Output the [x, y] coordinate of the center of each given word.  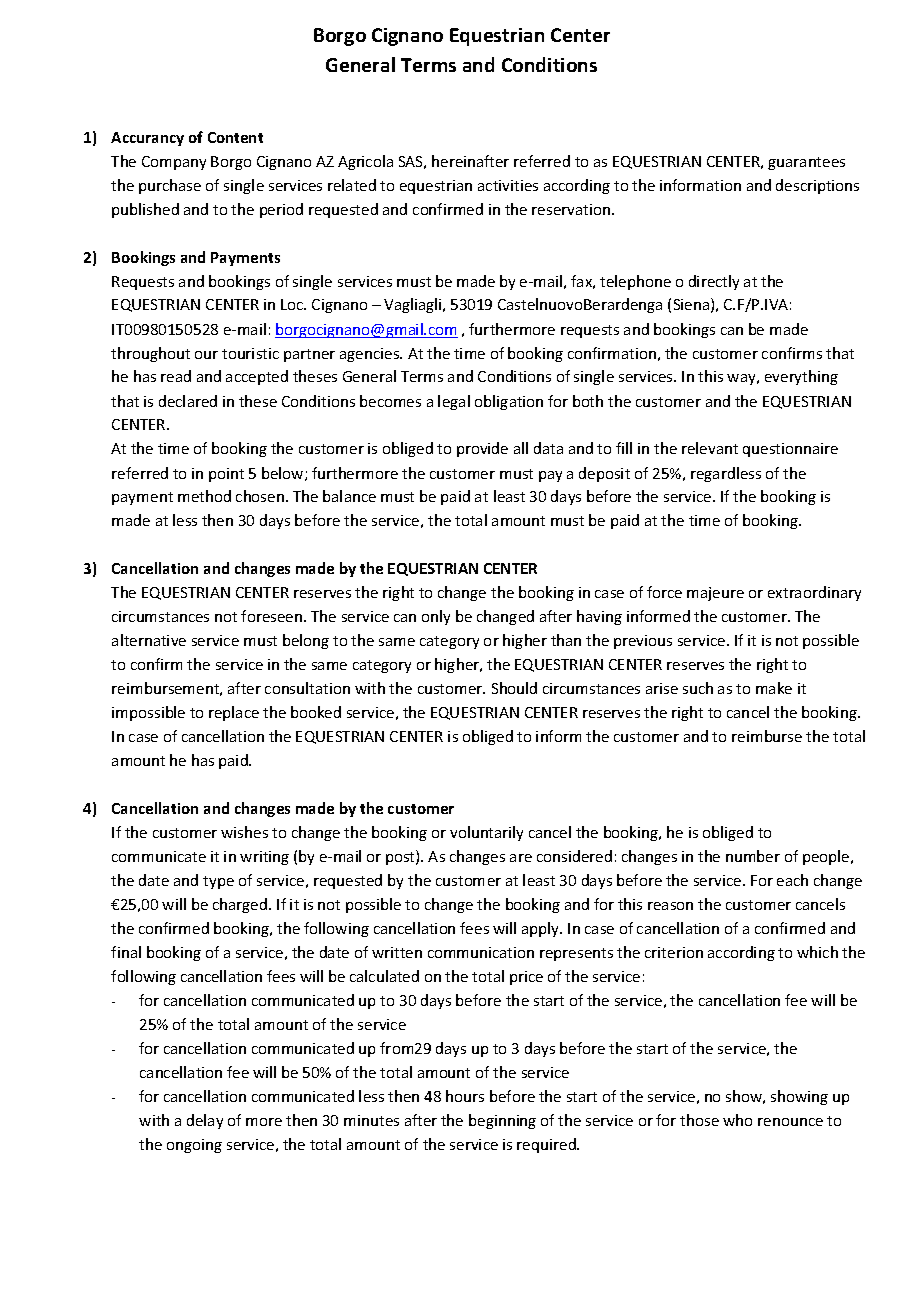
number [753, 856]
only [436, 617]
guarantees [806, 163]
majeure [715, 594]
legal [454, 402]
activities [508, 185]
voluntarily [486, 833]
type [218, 882]
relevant [710, 448]
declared [188, 401]
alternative [149, 640]
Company [174, 163]
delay [205, 1121]
